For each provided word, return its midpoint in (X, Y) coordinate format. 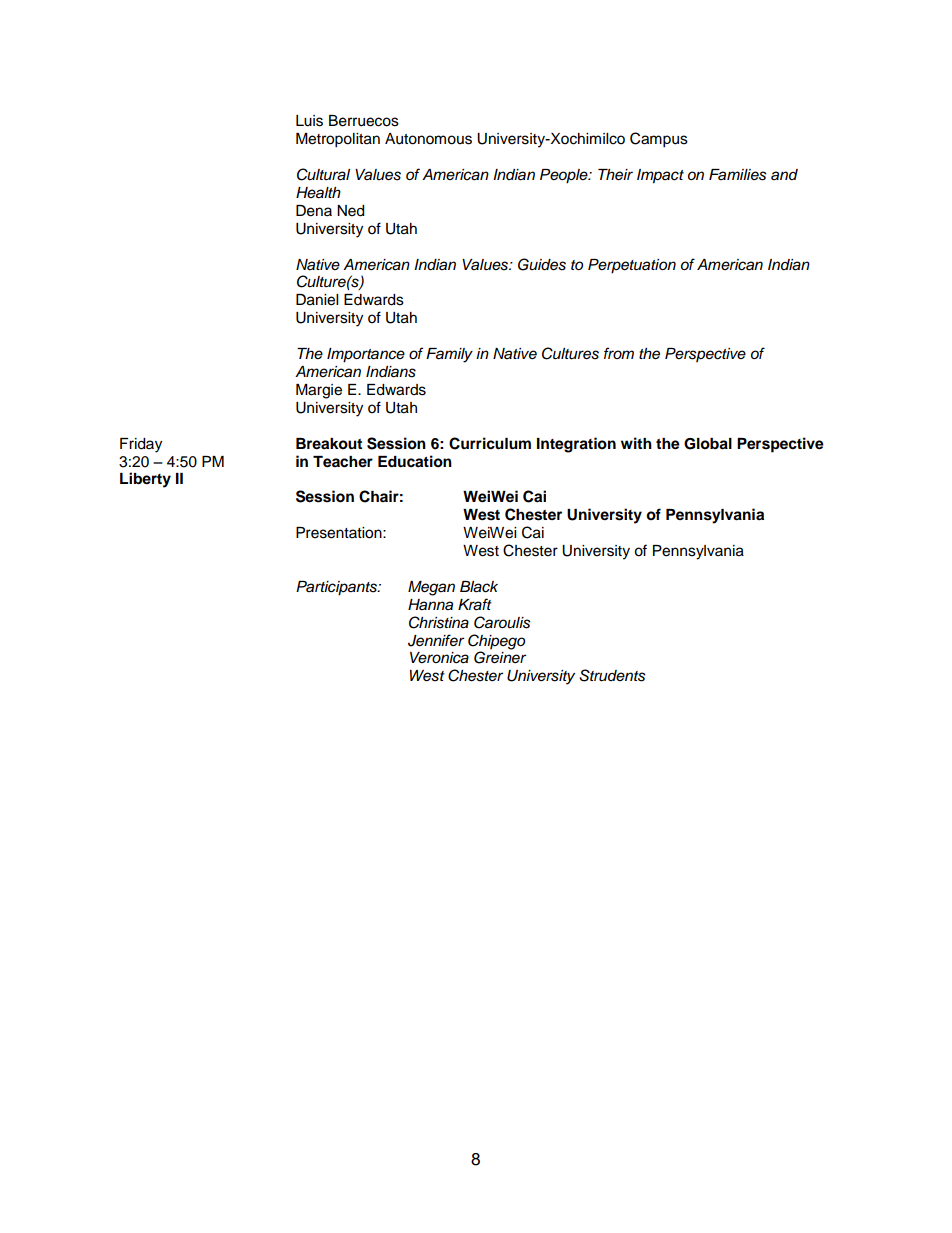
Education (415, 461)
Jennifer (436, 640)
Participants (337, 588)
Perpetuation (632, 266)
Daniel (317, 300)
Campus (659, 140)
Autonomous (428, 139)
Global (708, 444)
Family (449, 355)
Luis (309, 121)
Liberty (145, 480)
